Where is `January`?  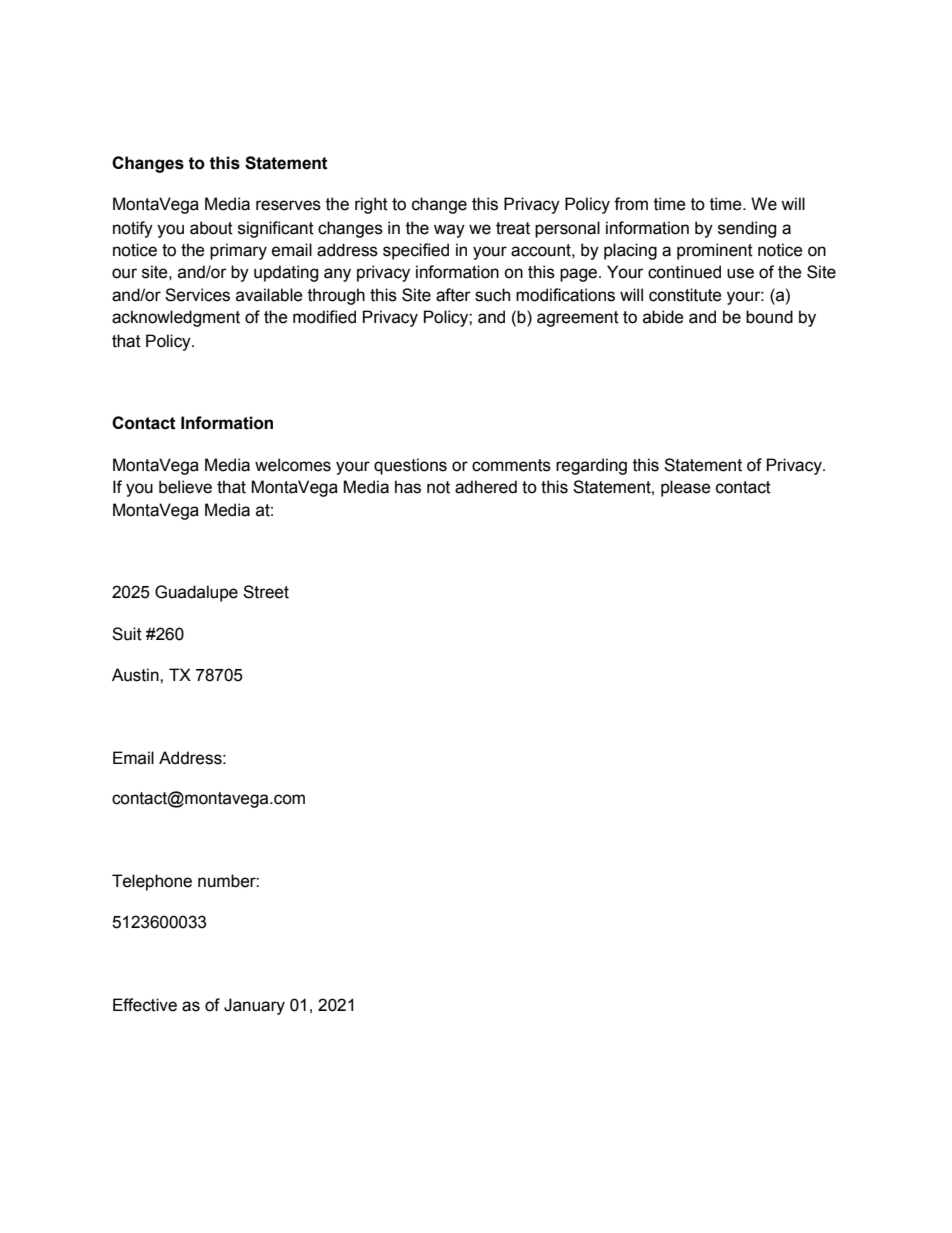 January is located at coordinates (254, 1006).
